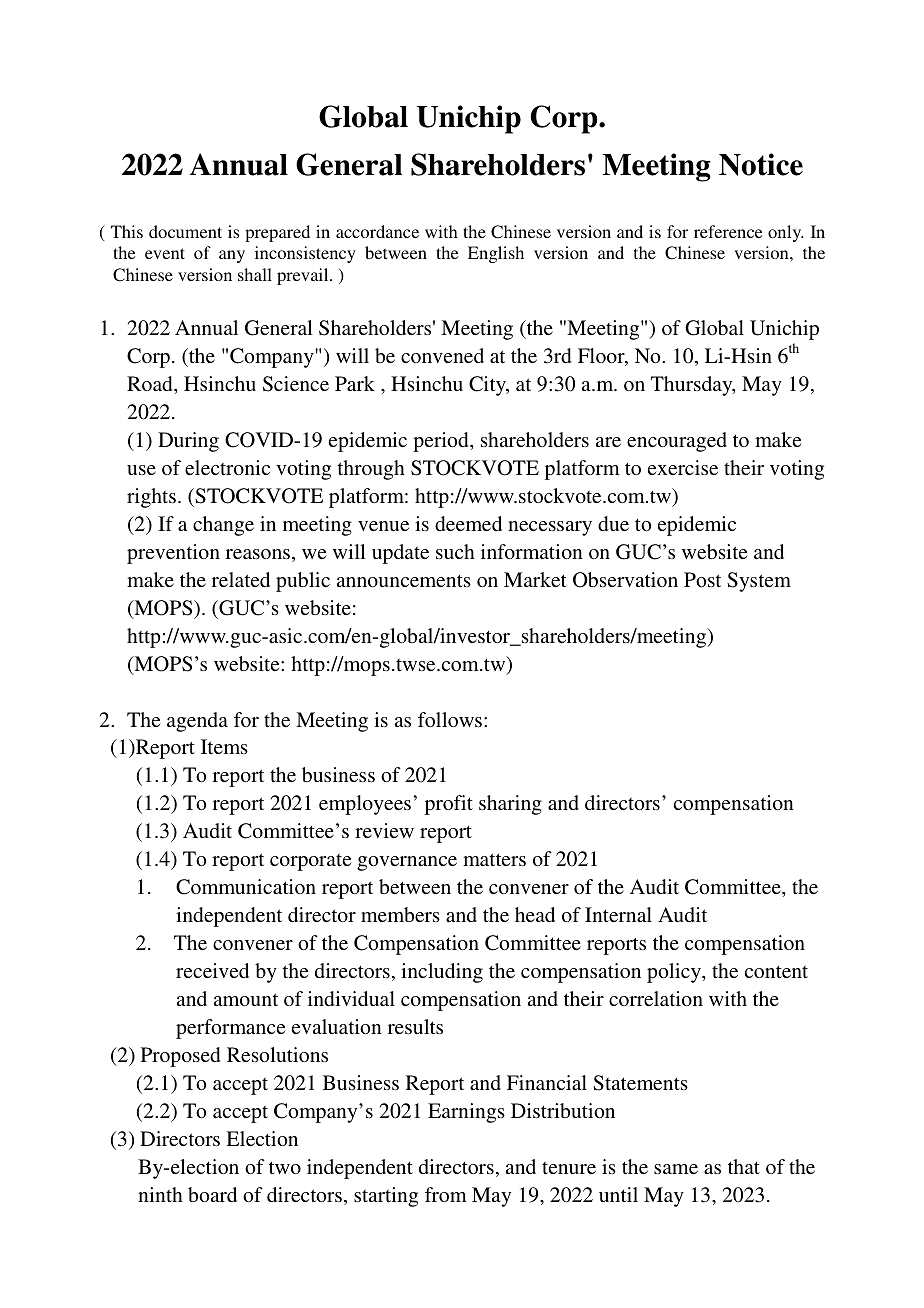 The image size is (924, 1308). I want to click on follows, so click(451, 719).
